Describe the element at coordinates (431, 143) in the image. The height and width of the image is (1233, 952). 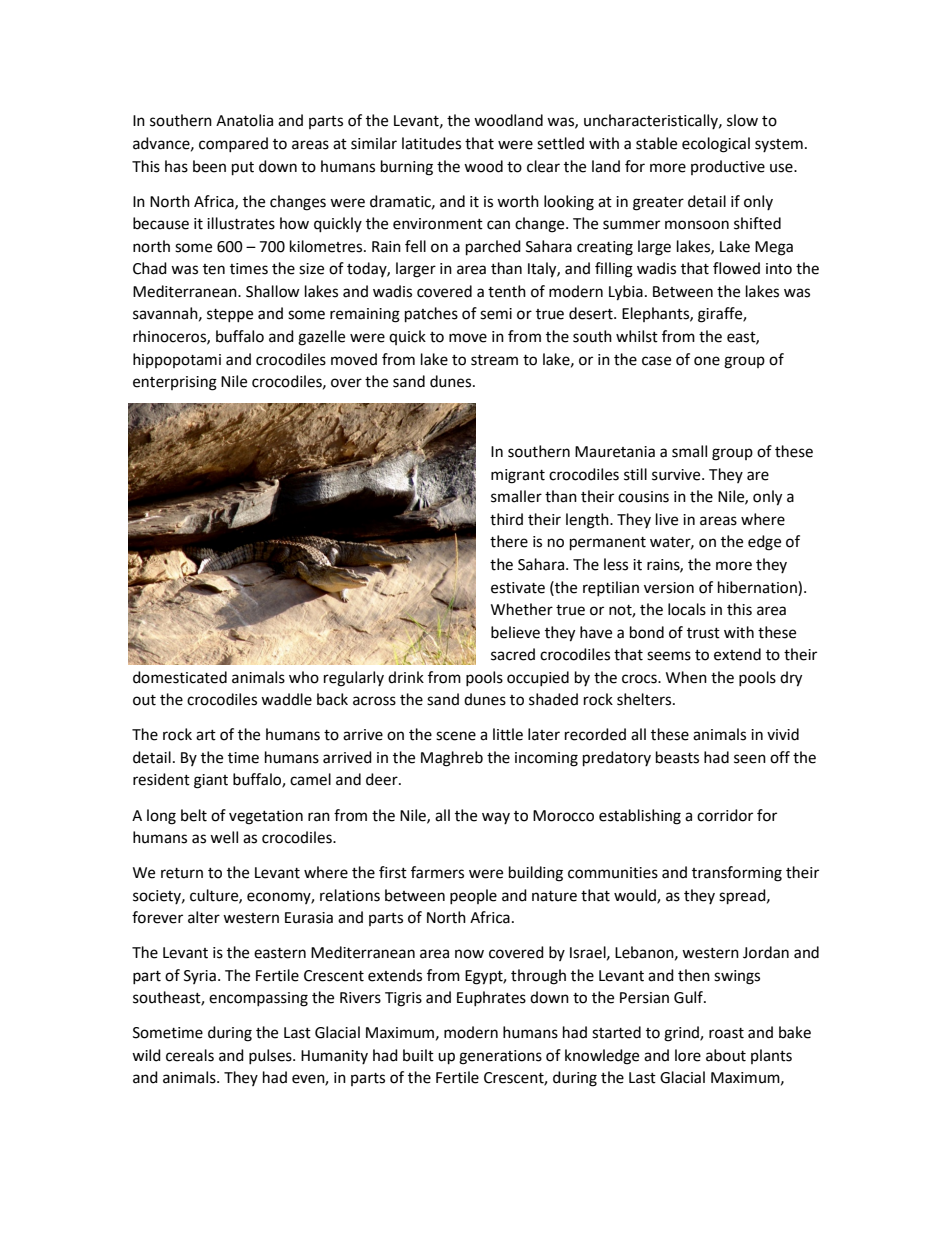
I see `latitudes` at that location.
